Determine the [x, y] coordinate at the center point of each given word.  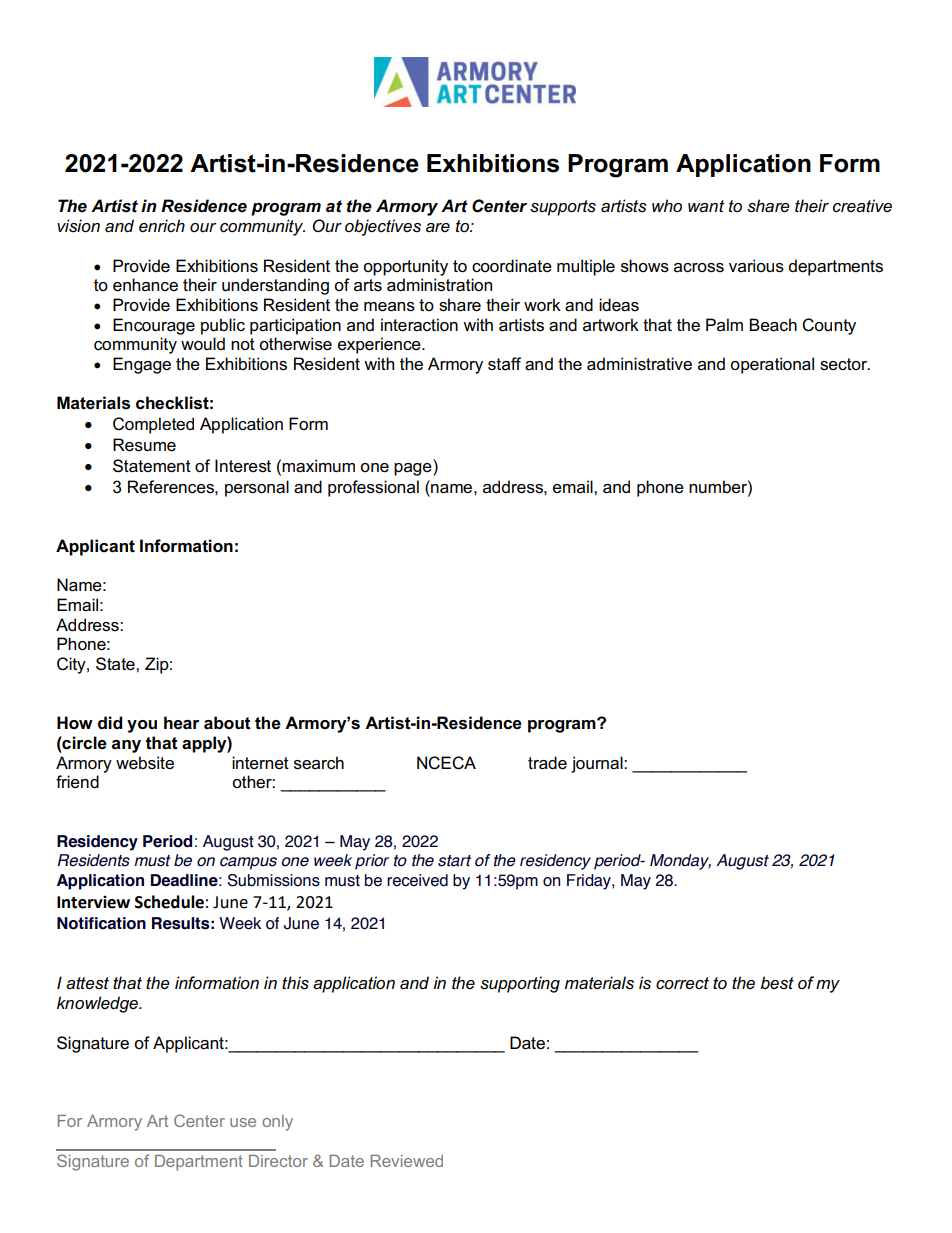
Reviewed [407, 1161]
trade [547, 763]
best [777, 983]
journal [598, 764]
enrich [162, 225]
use [243, 1122]
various [756, 266]
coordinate [512, 266]
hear [181, 723]
